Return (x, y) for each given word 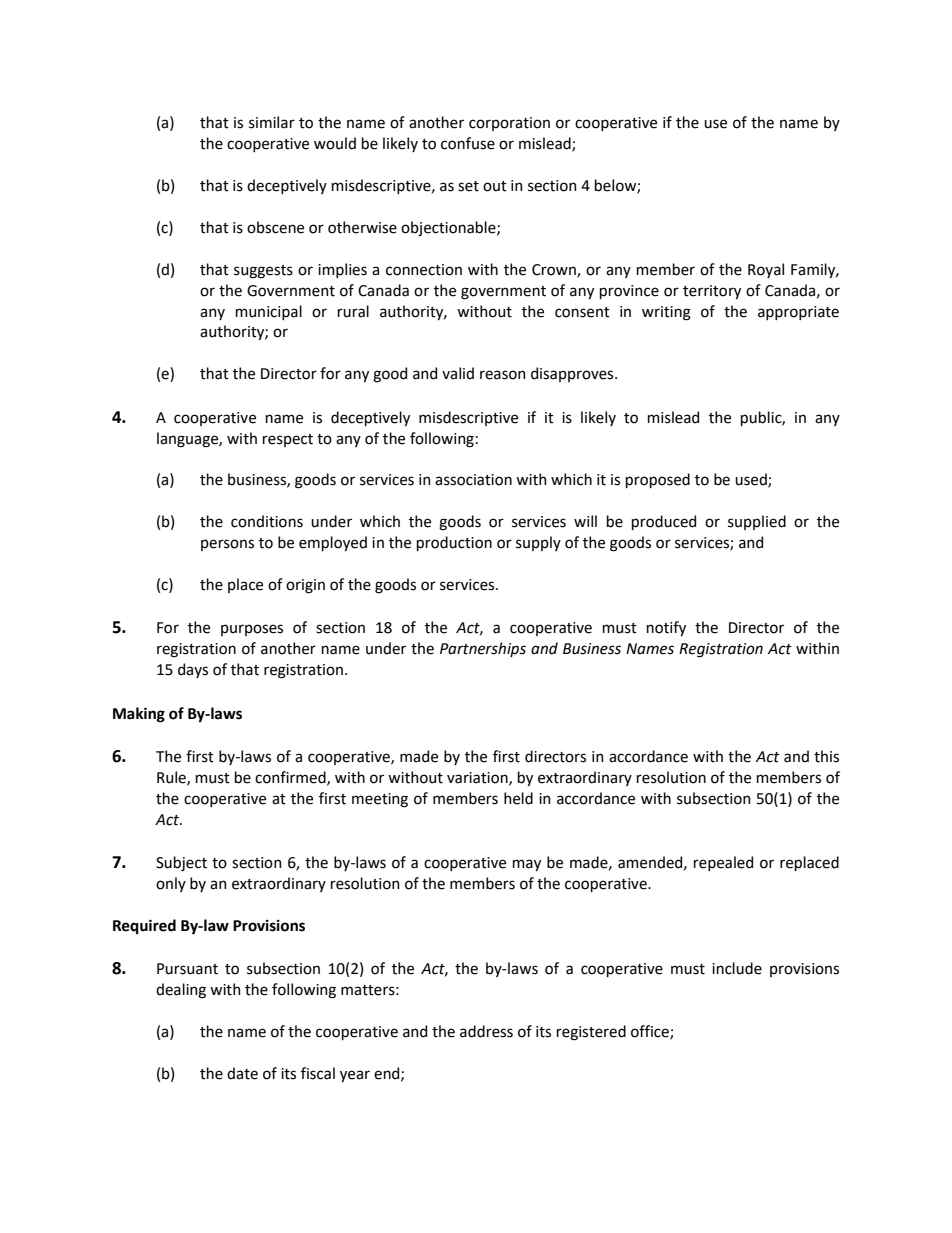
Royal (766, 270)
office (651, 1032)
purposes (252, 630)
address (486, 1031)
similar (272, 122)
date (242, 1073)
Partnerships (483, 649)
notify (666, 628)
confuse (468, 143)
